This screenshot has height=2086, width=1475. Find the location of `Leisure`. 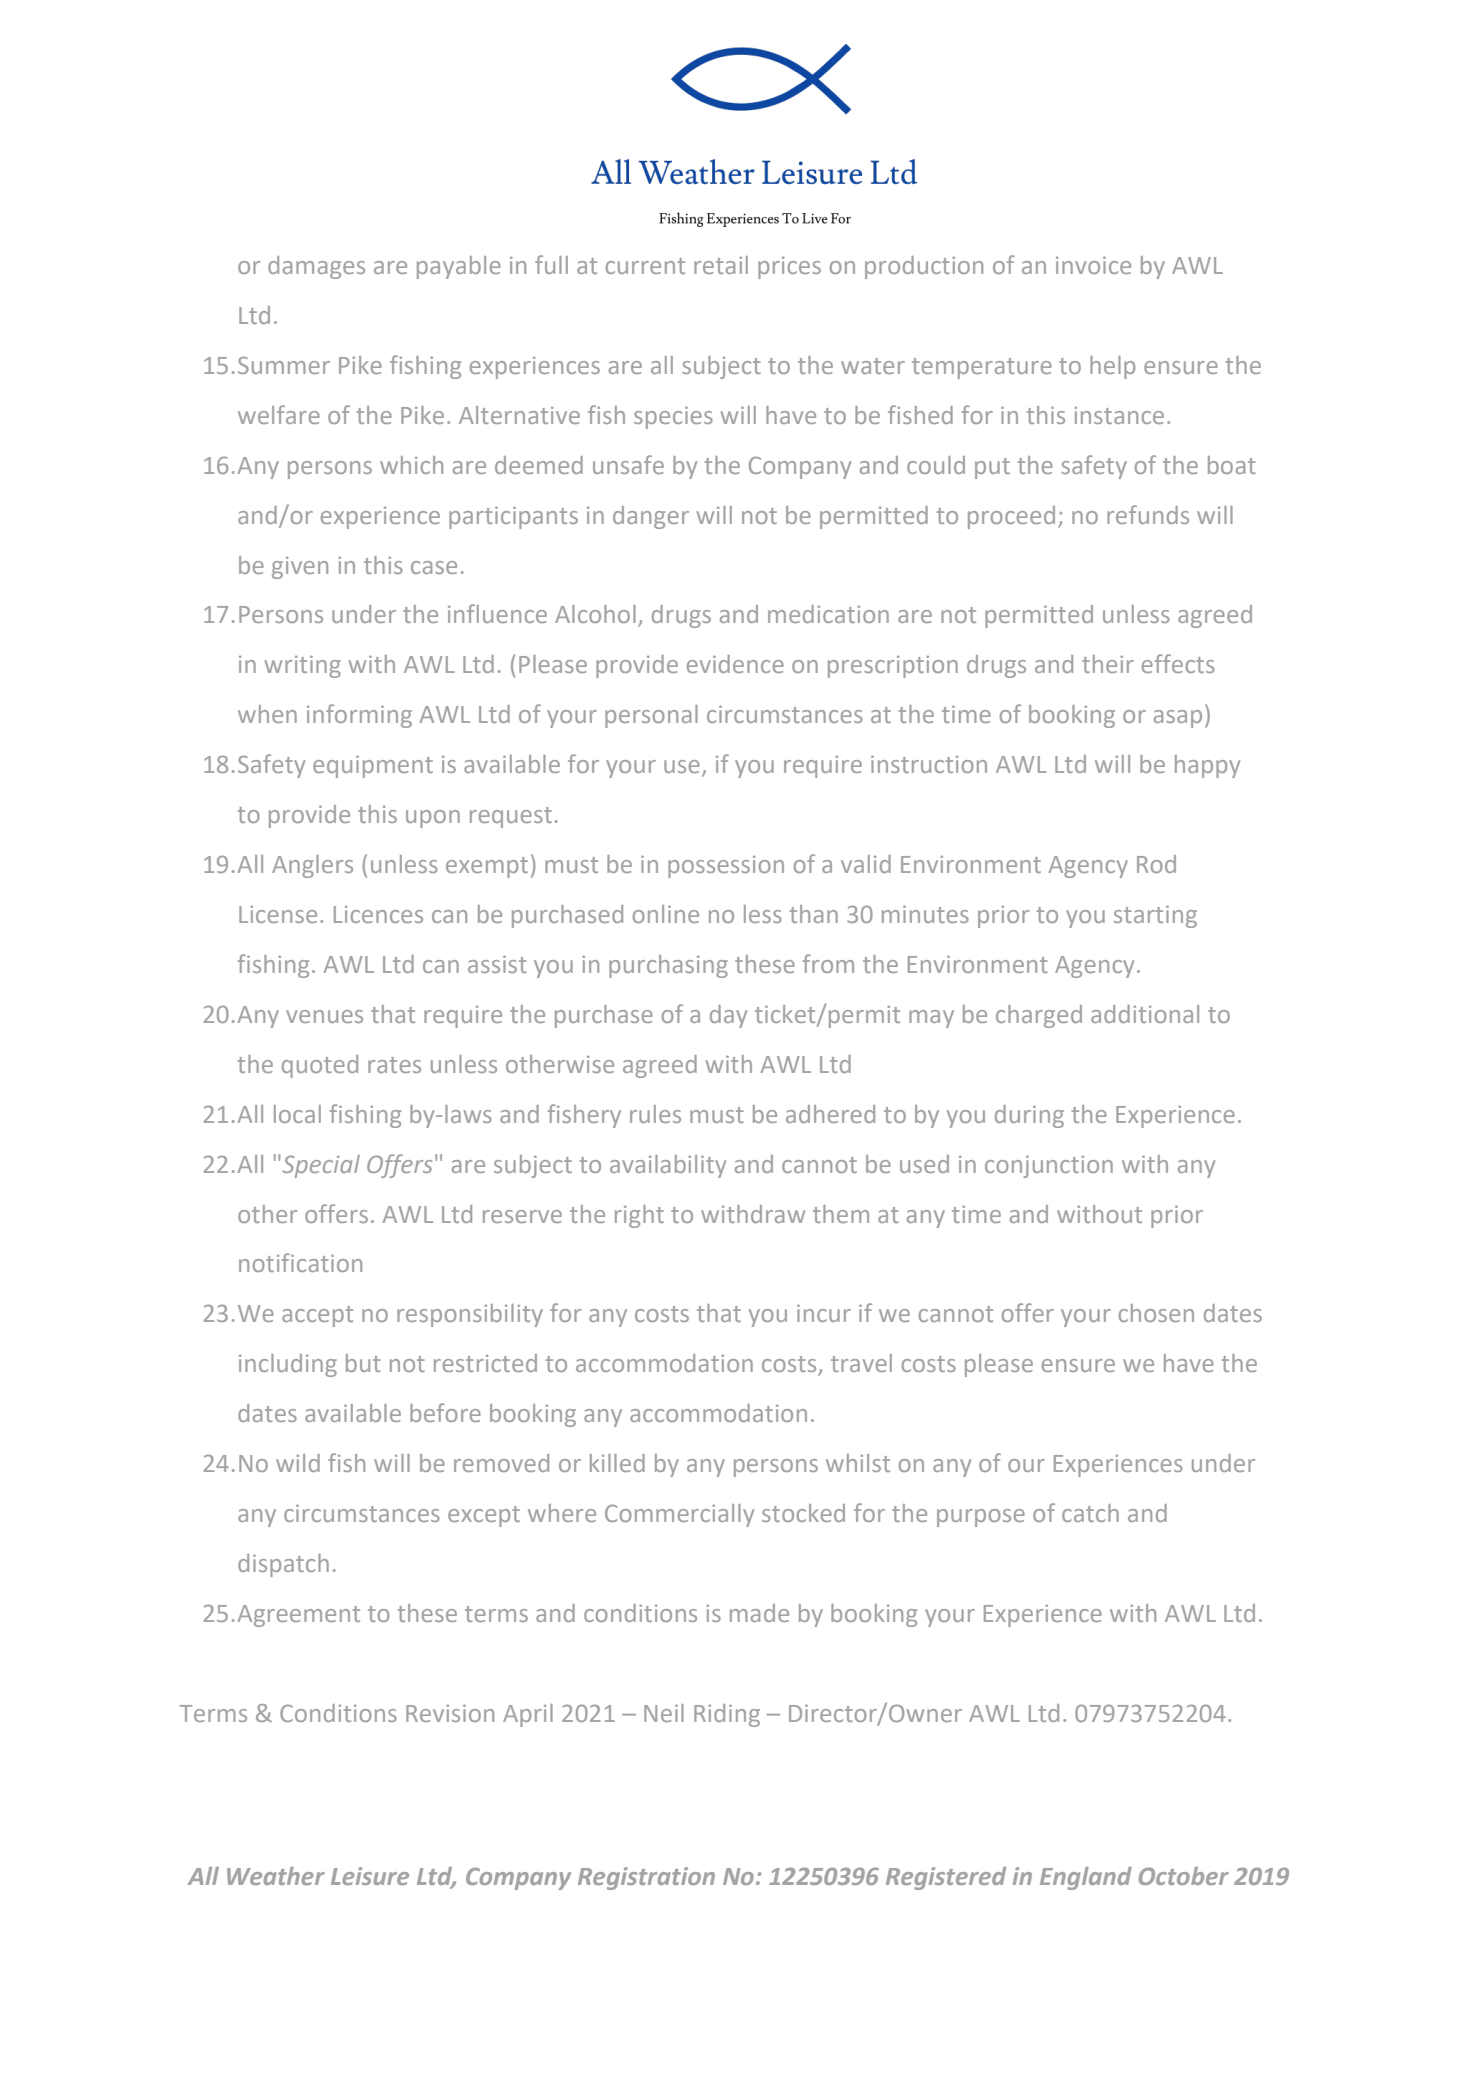

Leisure is located at coordinates (370, 1876).
